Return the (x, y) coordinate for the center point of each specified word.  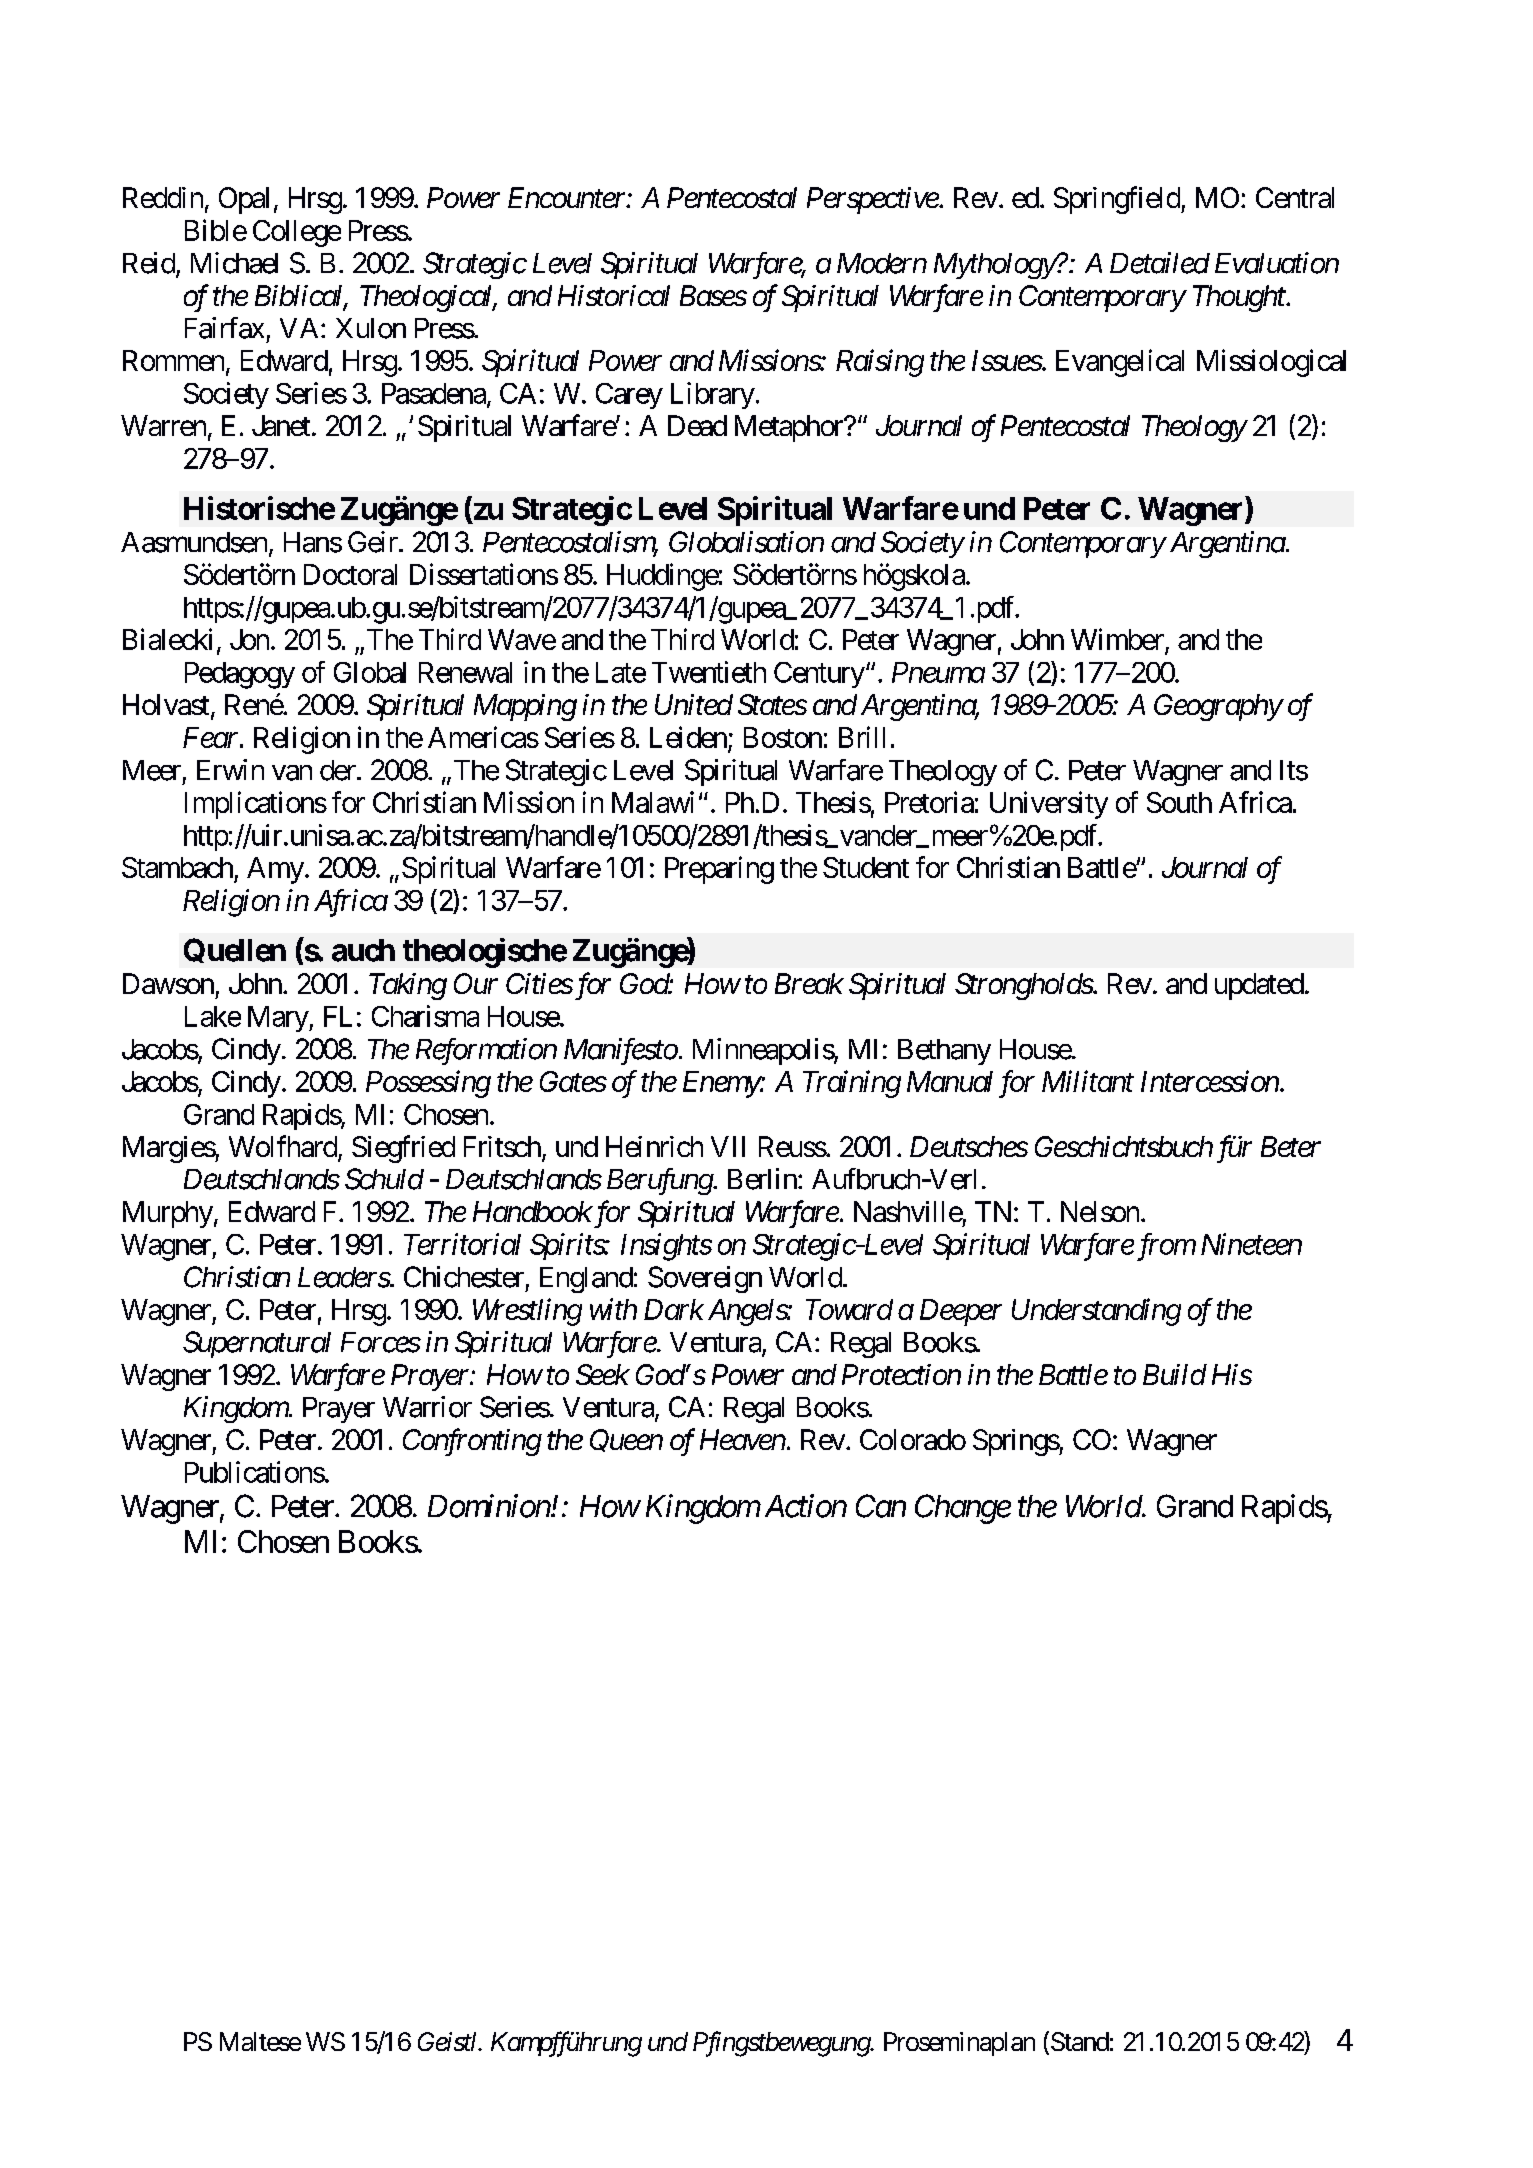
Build (1175, 1374)
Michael (234, 263)
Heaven (743, 1439)
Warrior (427, 1407)
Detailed (1160, 263)
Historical (614, 295)
